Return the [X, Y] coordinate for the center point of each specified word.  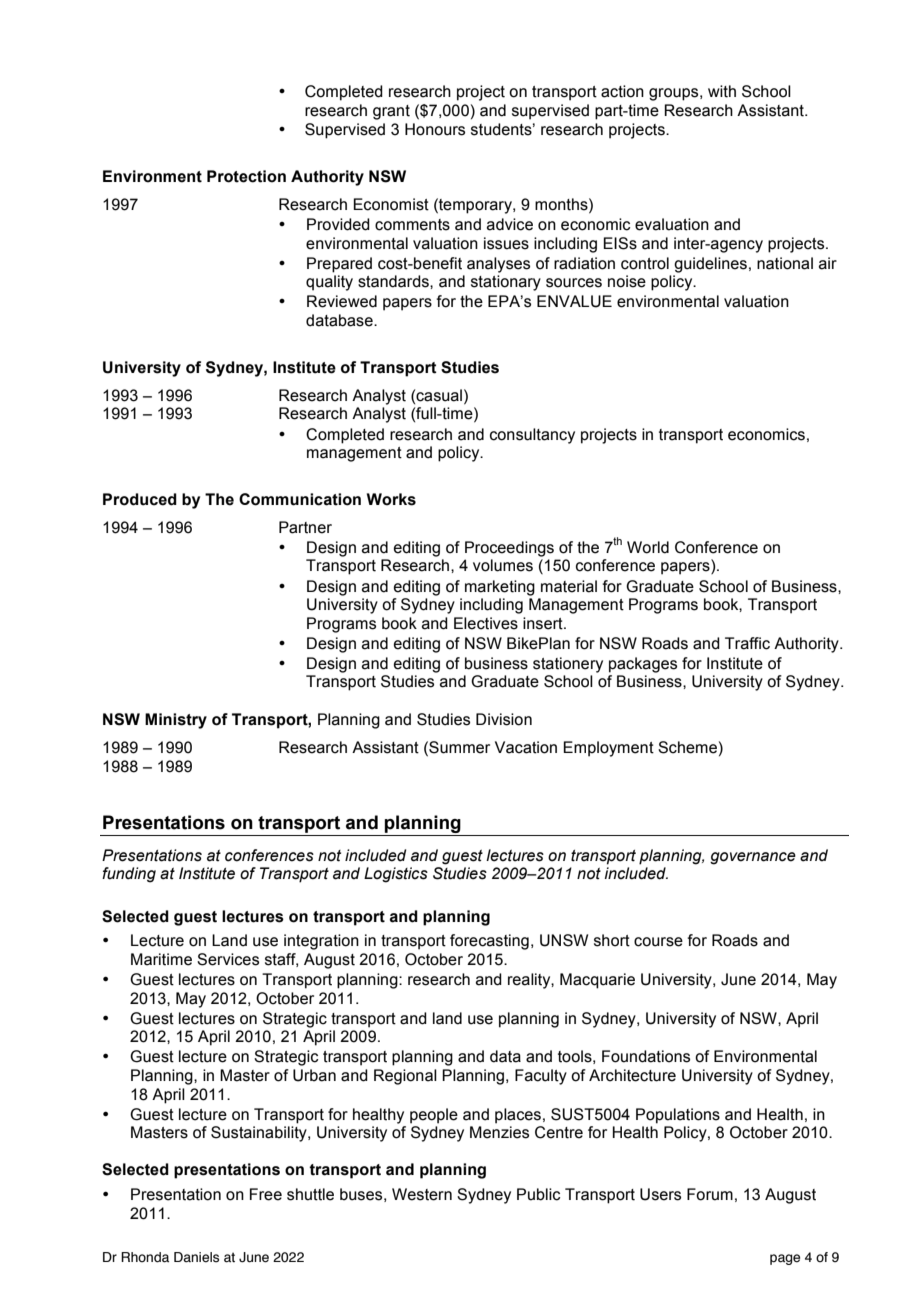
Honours [435, 129]
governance [753, 858]
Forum [710, 1194]
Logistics [396, 875]
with [722, 91]
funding [129, 875]
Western [422, 1194]
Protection [246, 176]
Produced [140, 499]
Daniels [196, 1257]
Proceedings [509, 549]
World [648, 547]
